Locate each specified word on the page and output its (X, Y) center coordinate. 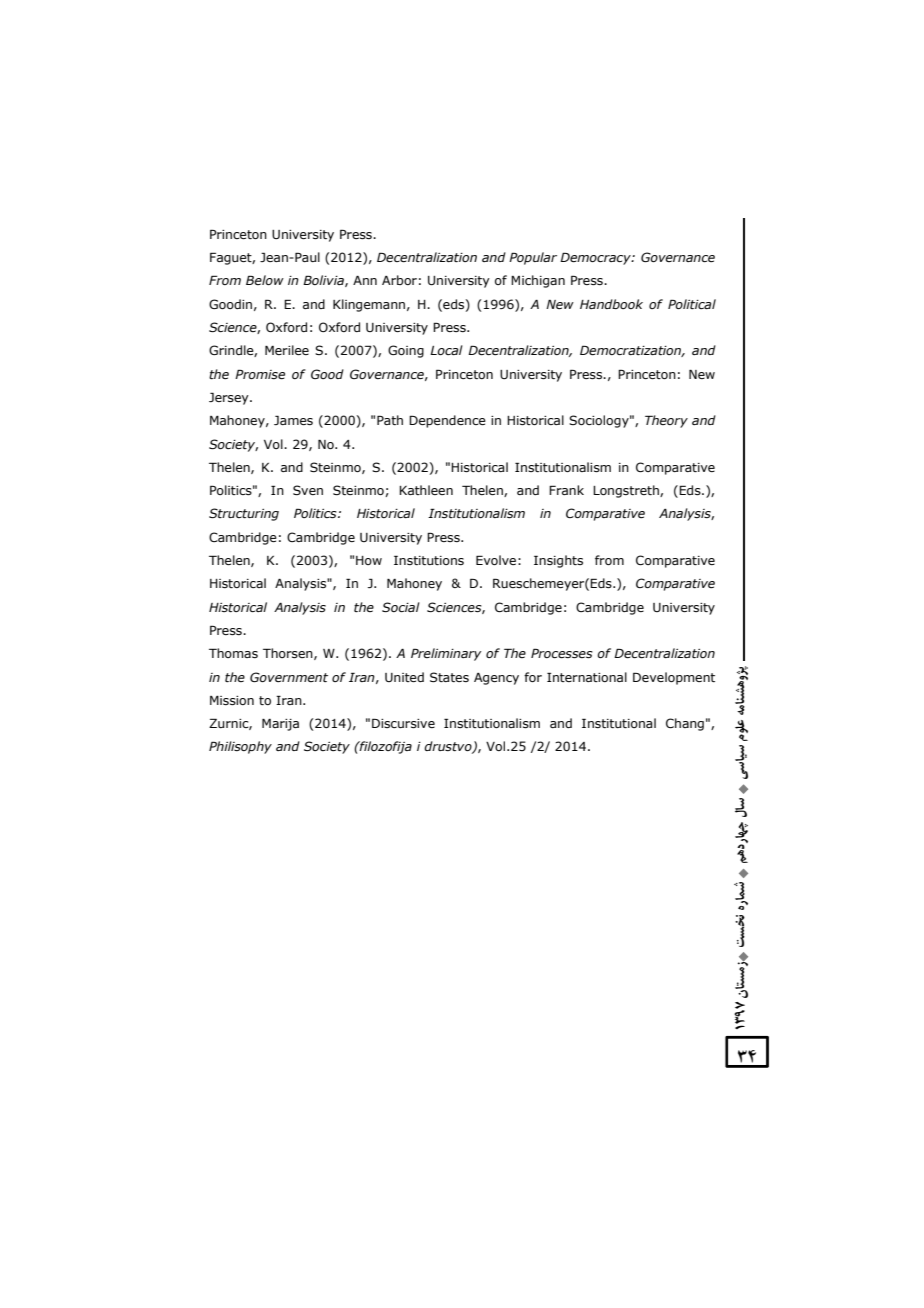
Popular (533, 258)
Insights (558, 561)
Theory (666, 421)
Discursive (403, 723)
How (369, 560)
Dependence (447, 421)
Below (265, 280)
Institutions (429, 560)
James (293, 420)
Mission (232, 700)
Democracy (596, 258)
